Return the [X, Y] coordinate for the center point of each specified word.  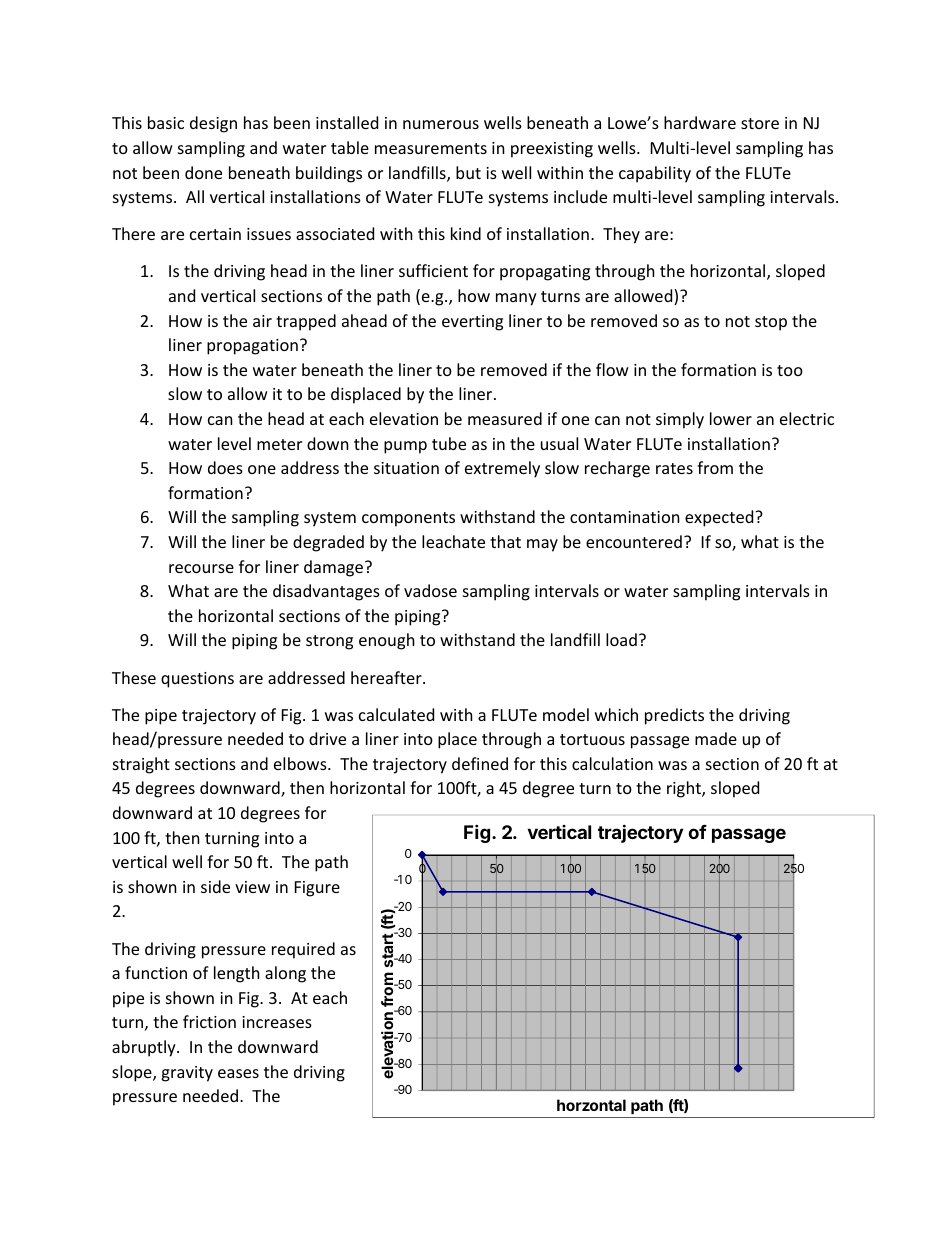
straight [141, 765]
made [716, 738]
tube [449, 443]
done [203, 172]
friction [209, 1021]
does [225, 467]
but [468, 172]
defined [480, 763]
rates [674, 468]
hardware [700, 122]
